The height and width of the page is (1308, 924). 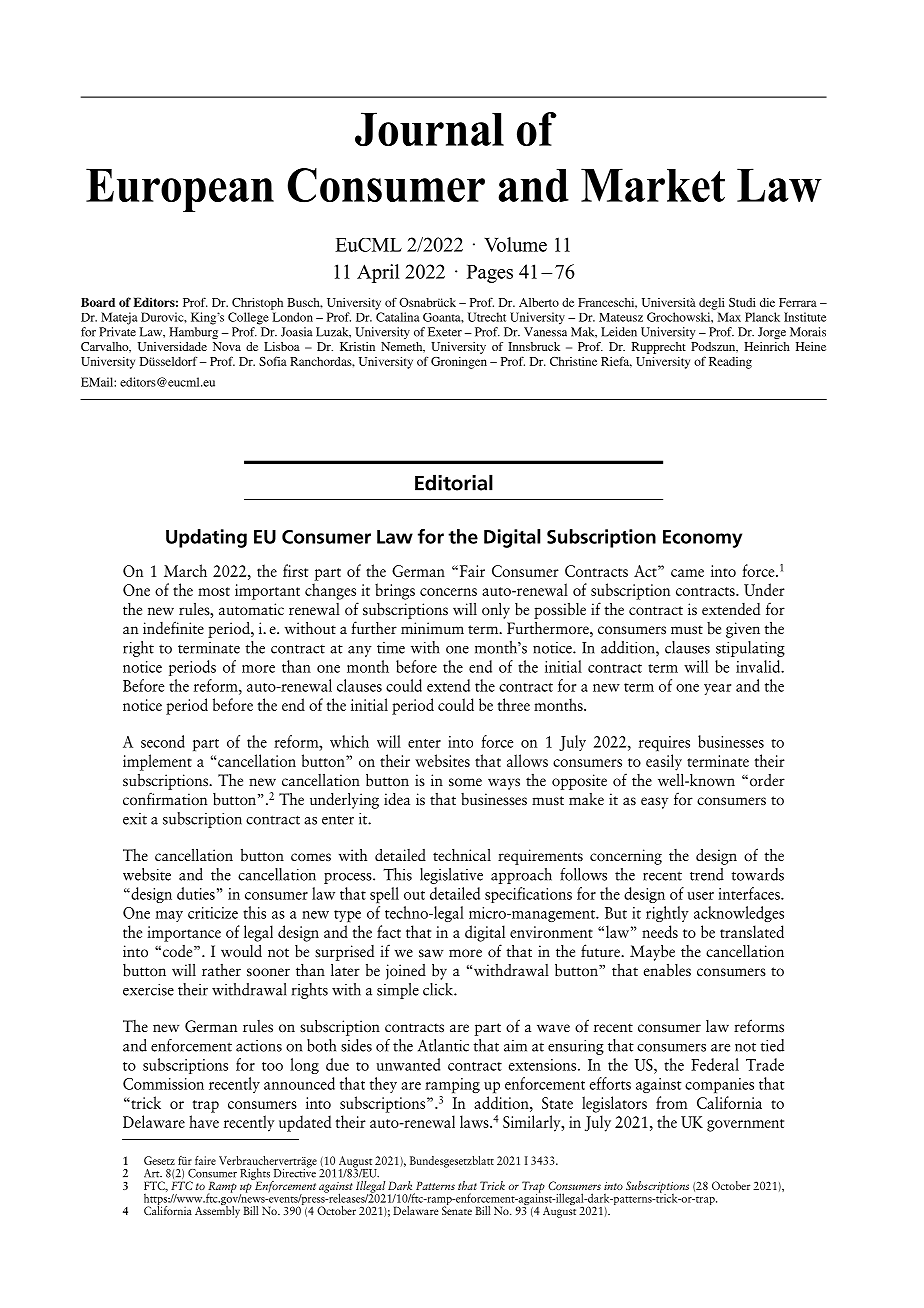 What do you see at coordinates (653, 185) in the page?
I see `Market` at bounding box center [653, 185].
